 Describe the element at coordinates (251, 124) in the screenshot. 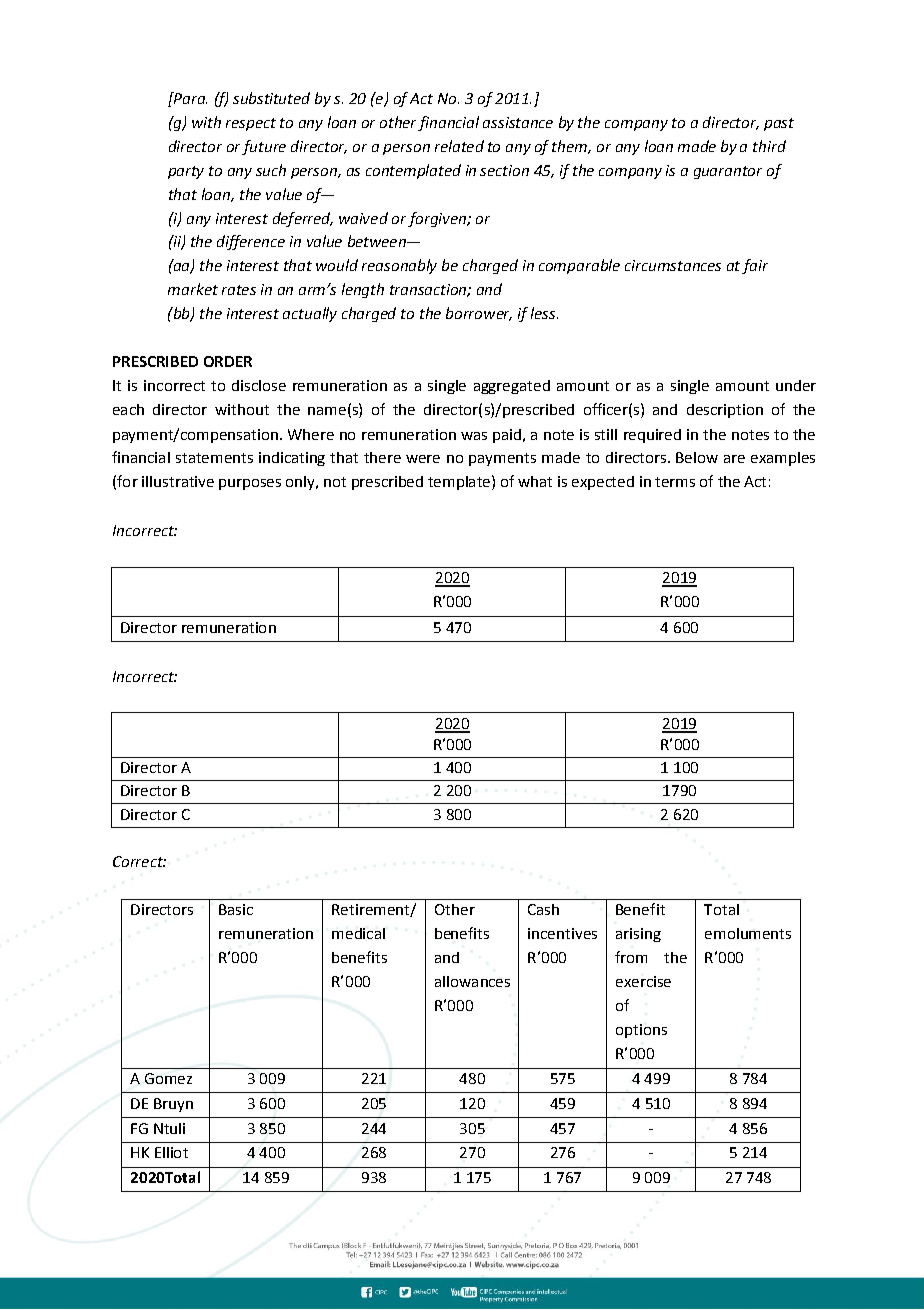

I see `respect` at that location.
